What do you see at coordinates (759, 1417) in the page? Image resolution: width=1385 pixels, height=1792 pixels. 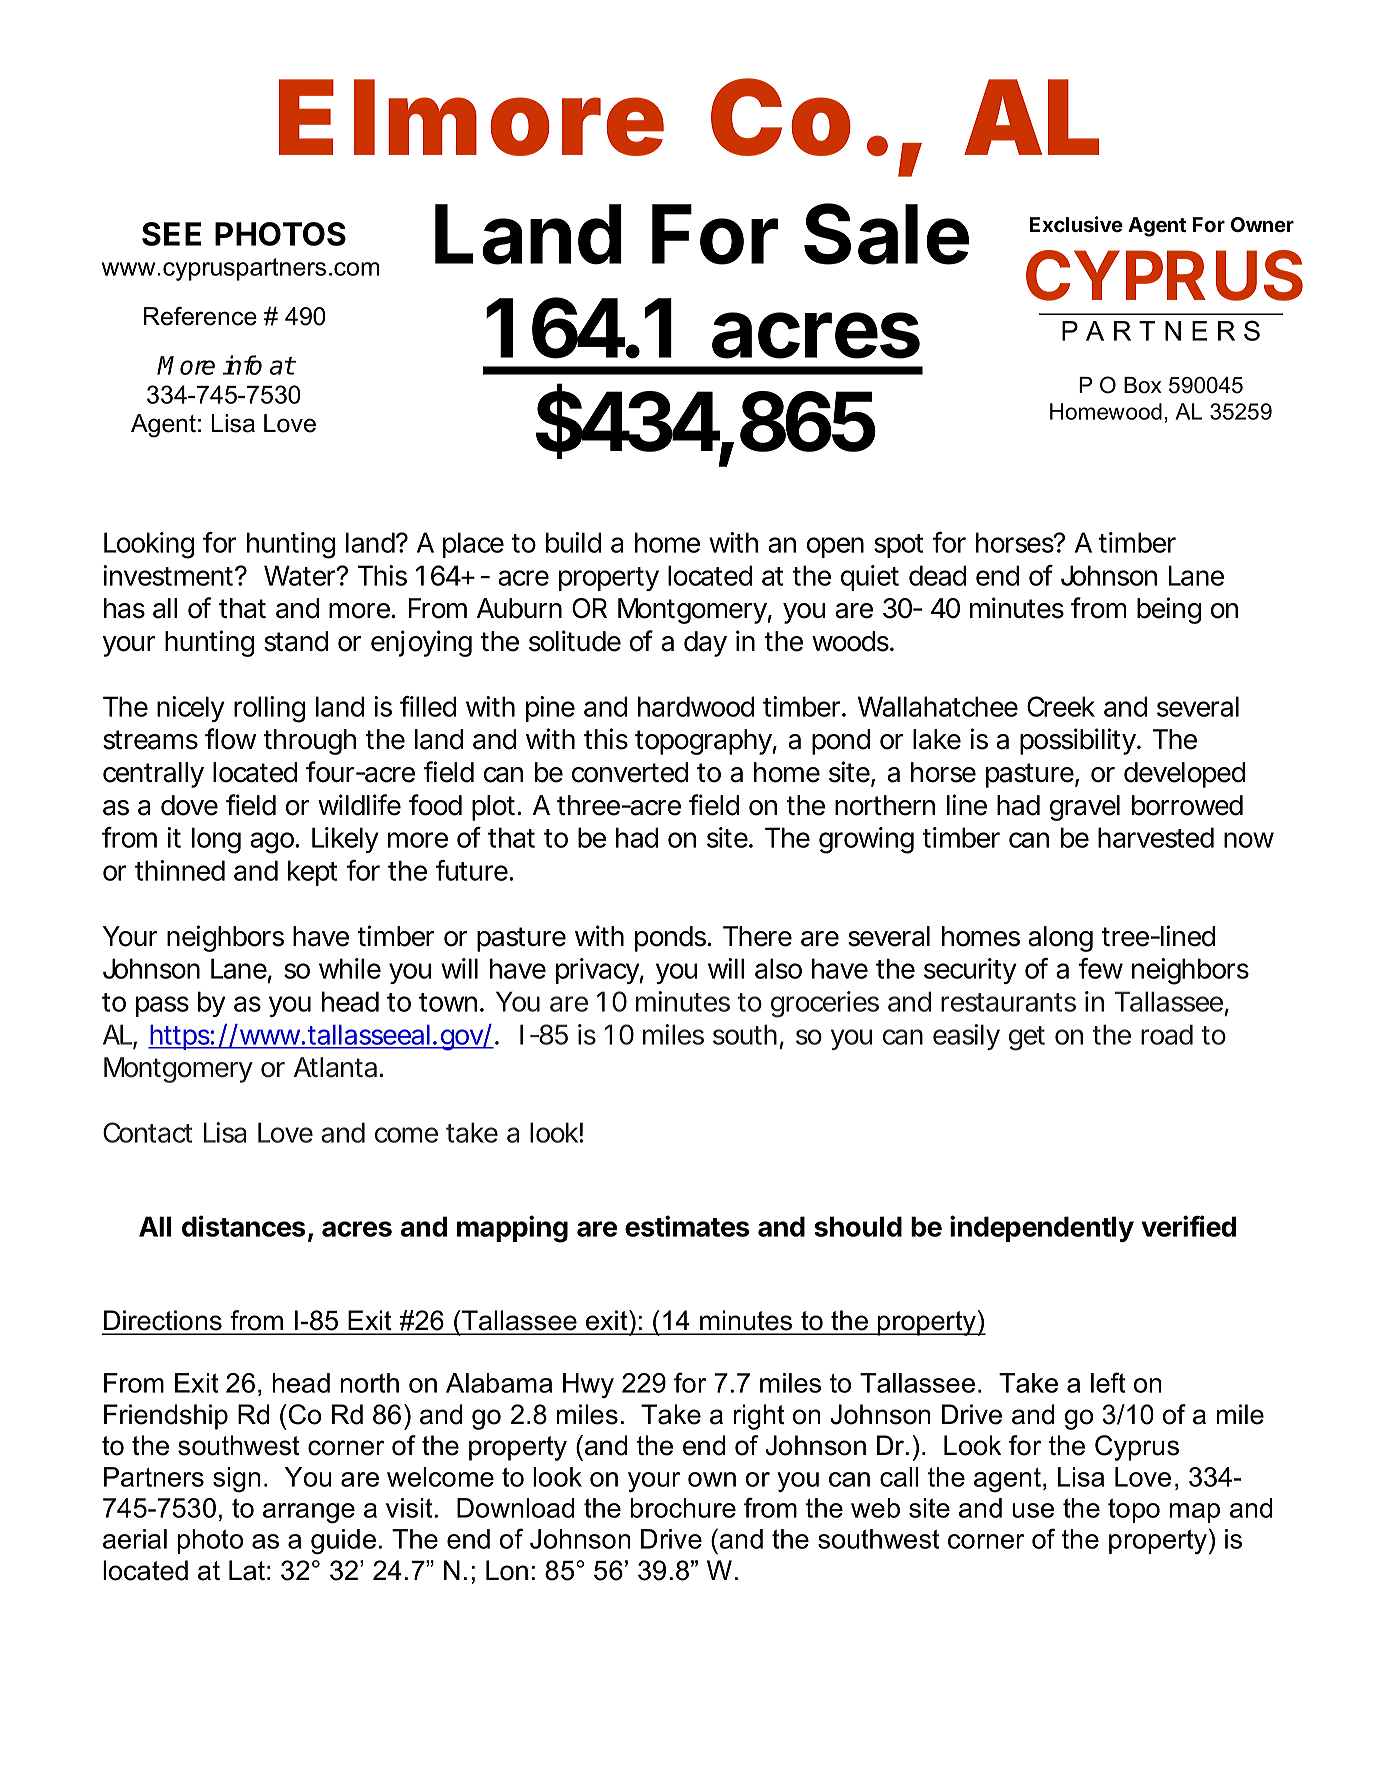 I see `right` at bounding box center [759, 1417].
